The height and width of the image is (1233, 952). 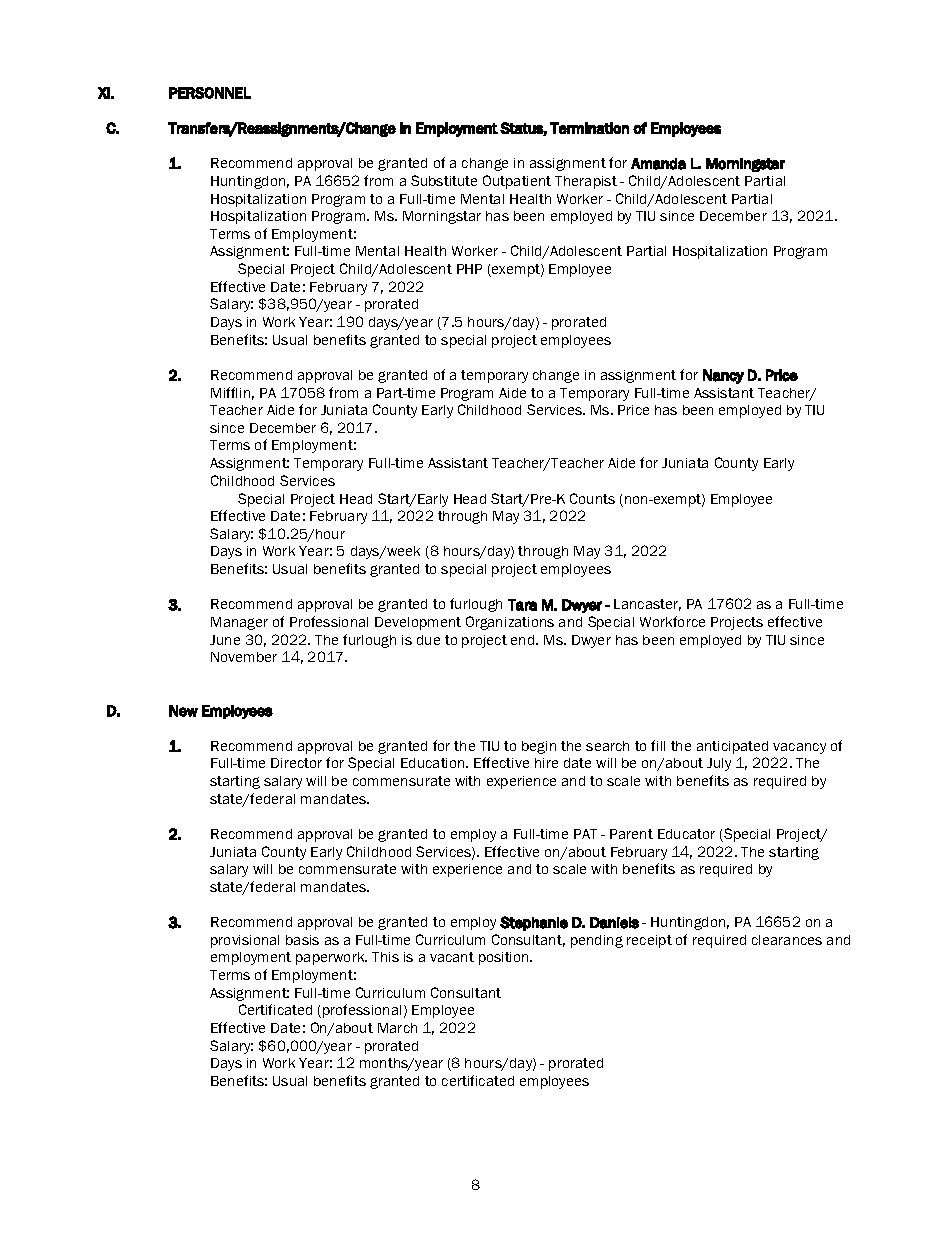 What do you see at coordinates (658, 164) in the image?
I see `Amanda` at bounding box center [658, 164].
